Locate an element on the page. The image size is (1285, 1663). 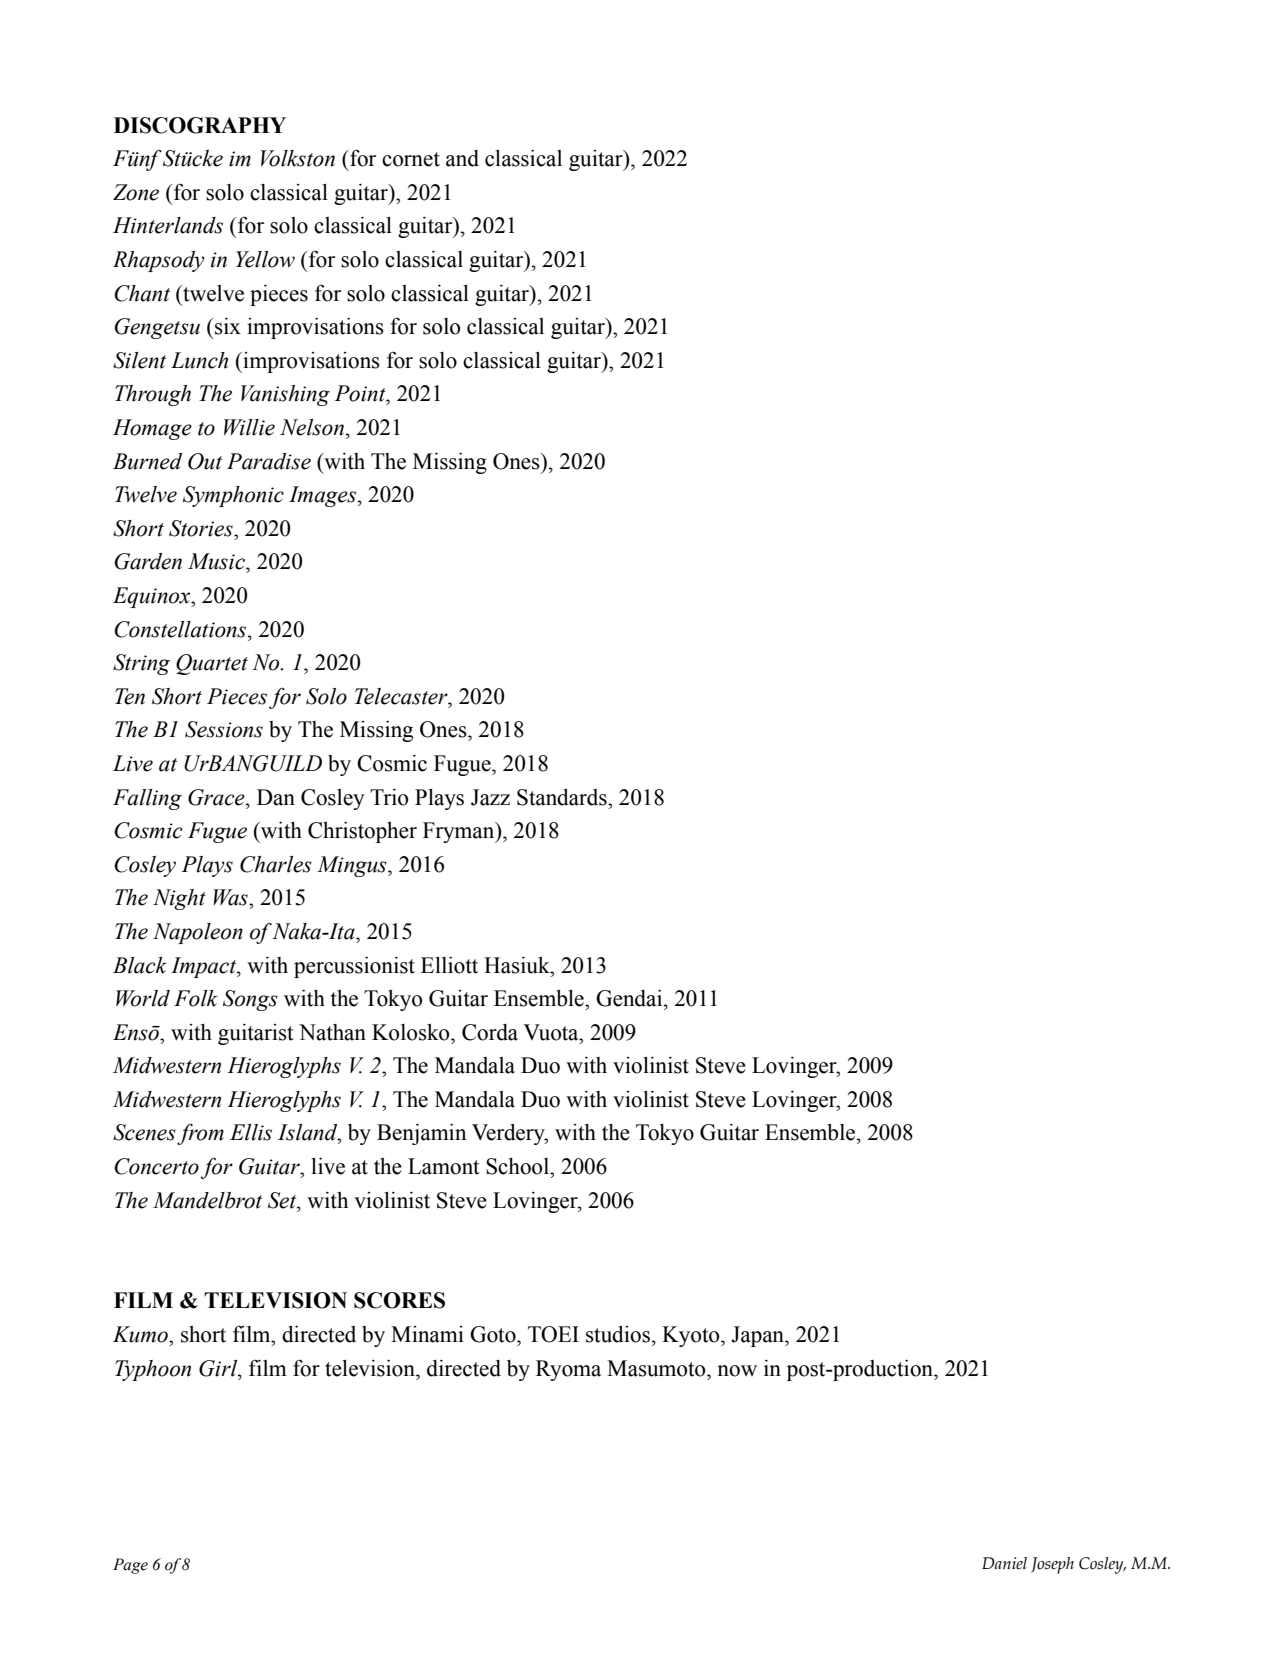
cornet is located at coordinates (411, 159).
